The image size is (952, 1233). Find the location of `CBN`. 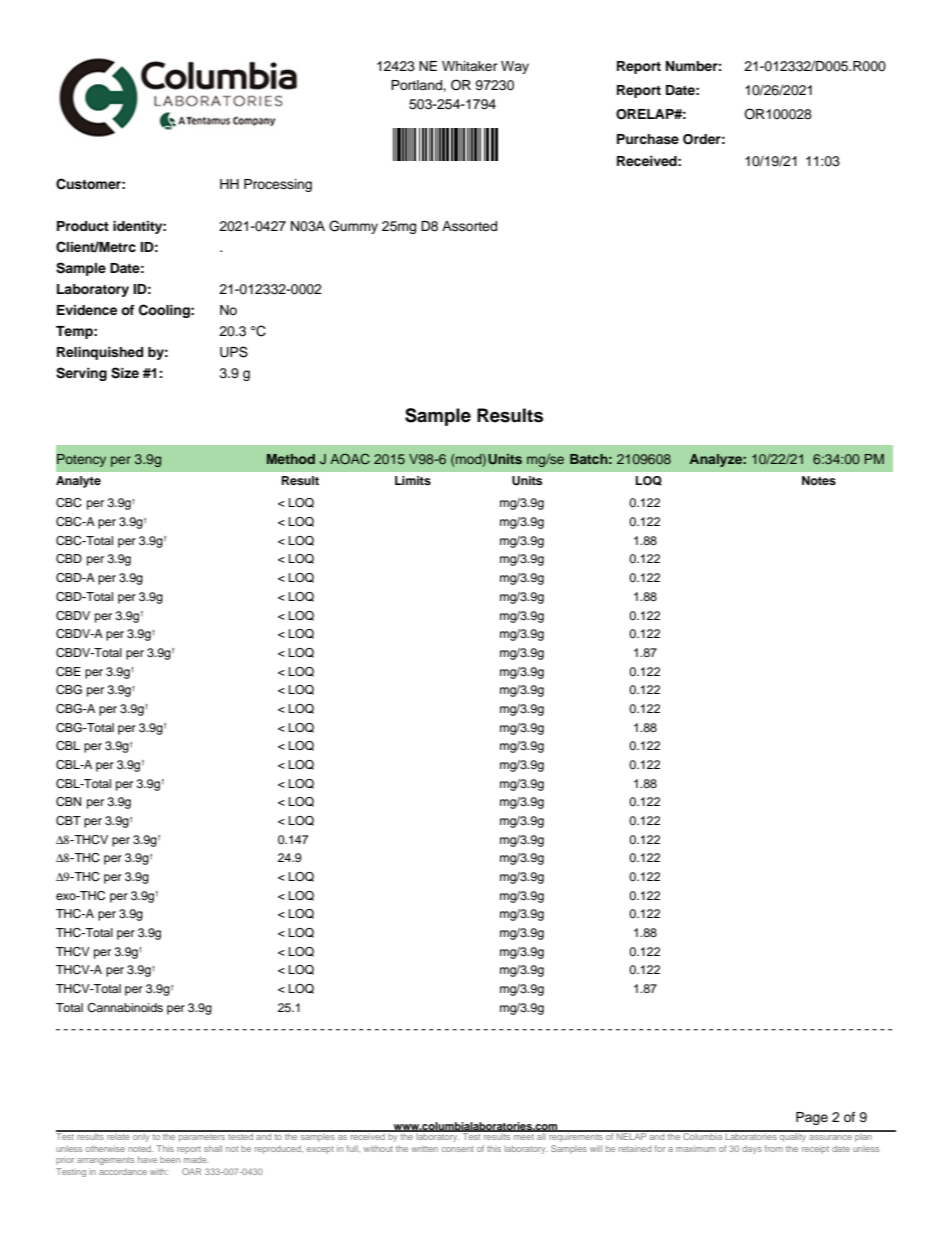

CBN is located at coordinates (68, 802).
